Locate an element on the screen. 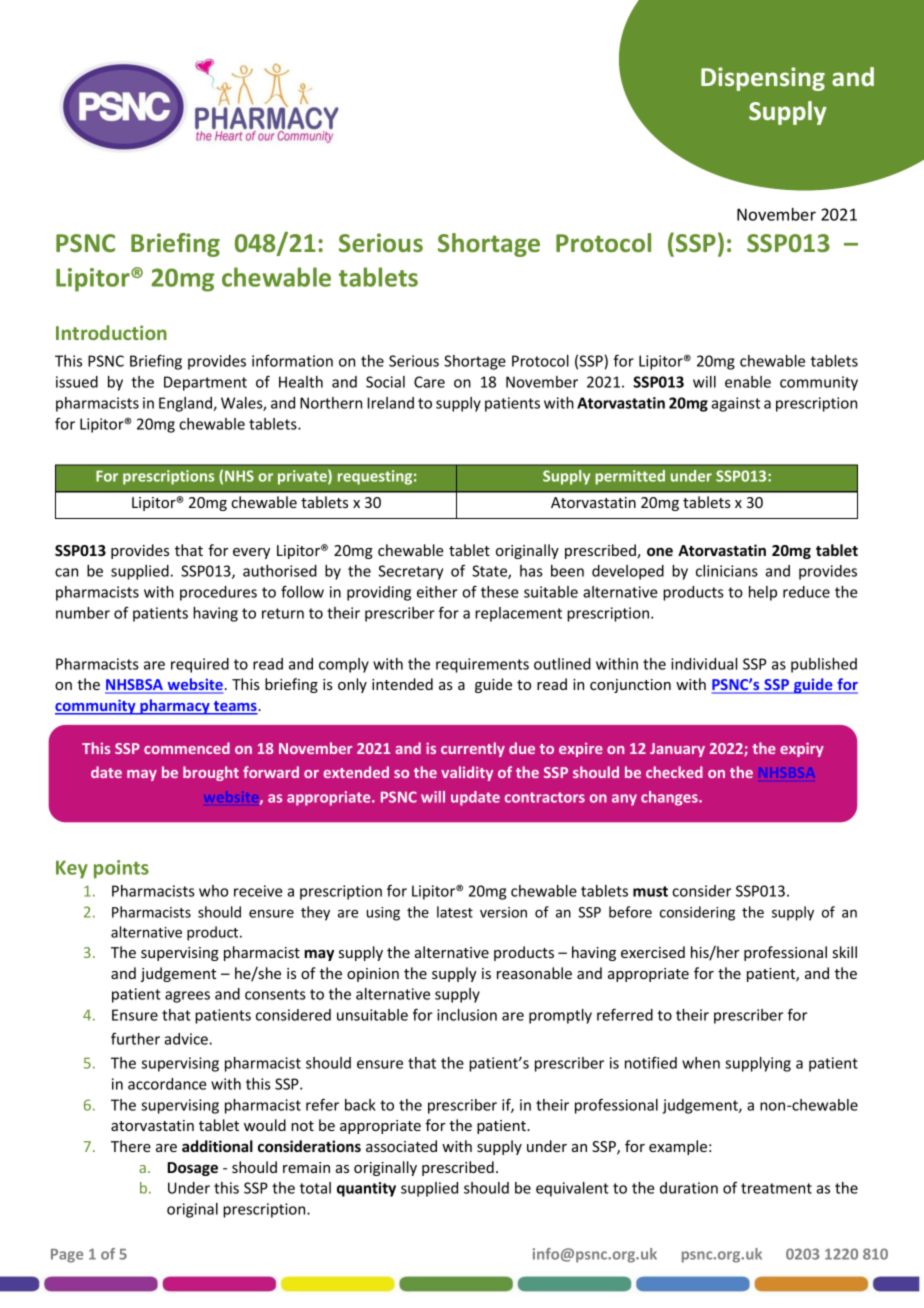 The image size is (924, 1308). against is located at coordinates (735, 404).
